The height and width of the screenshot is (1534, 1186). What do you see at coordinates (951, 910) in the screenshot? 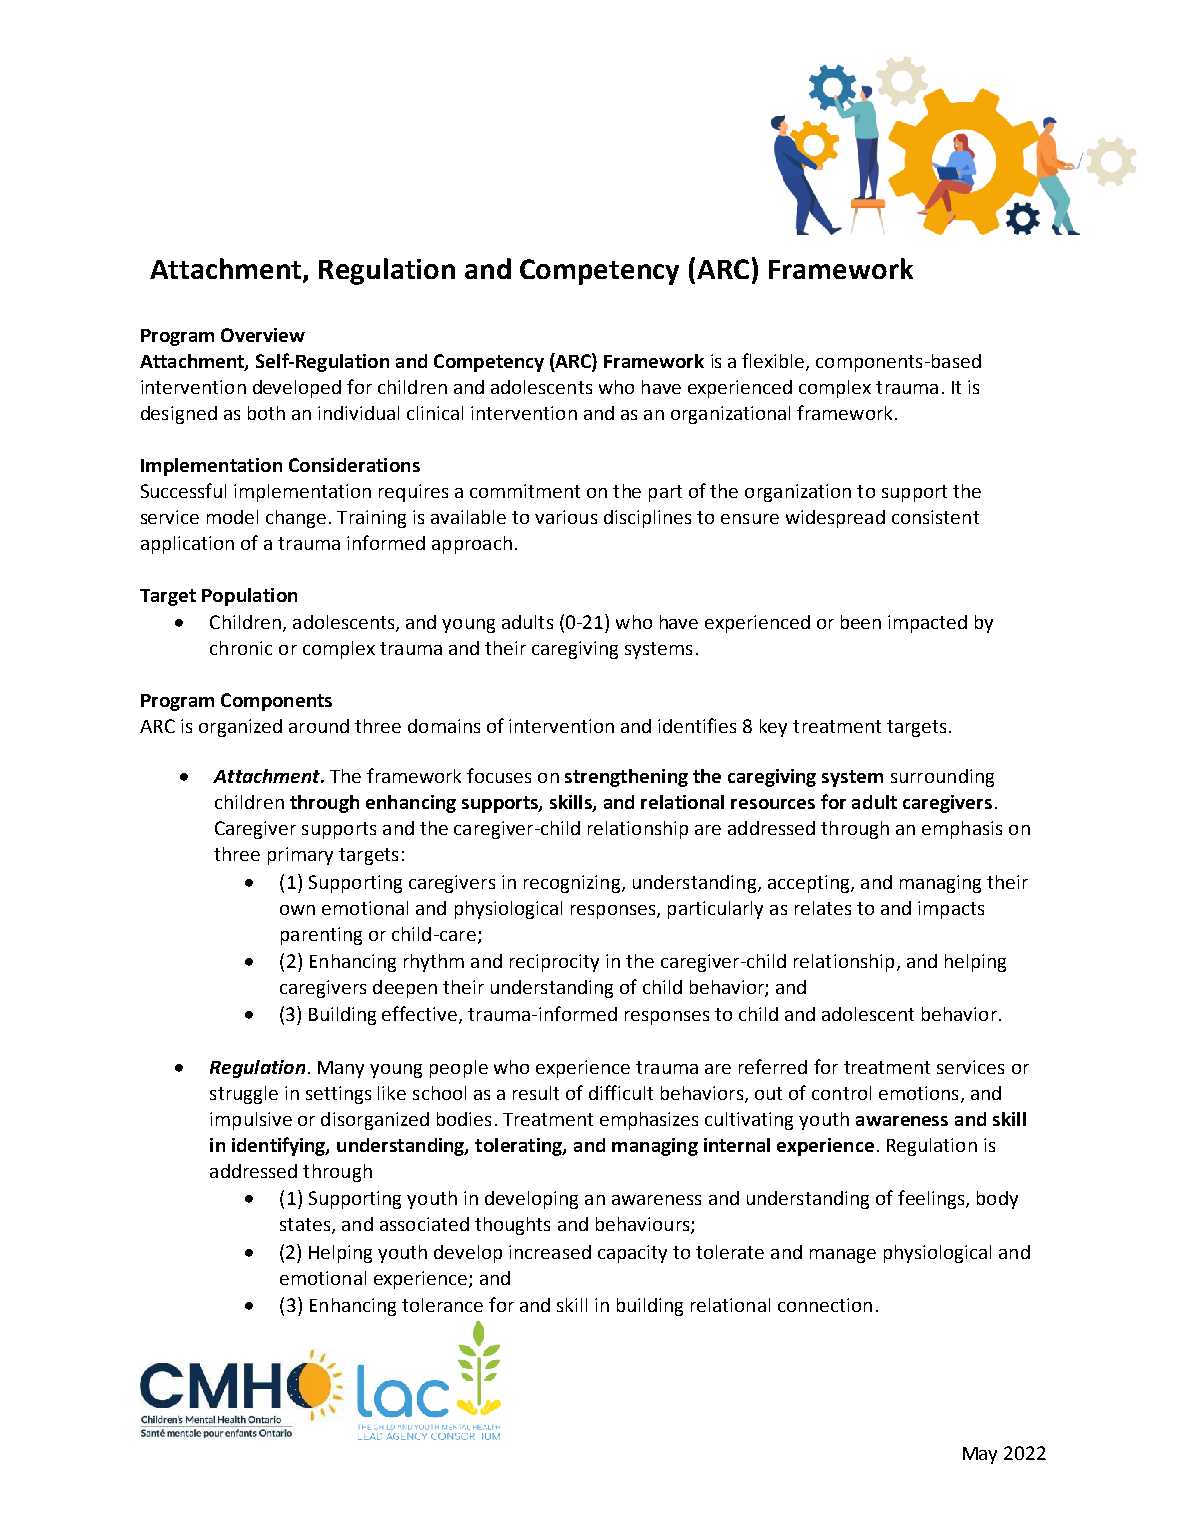
I see `impacts` at bounding box center [951, 910].
